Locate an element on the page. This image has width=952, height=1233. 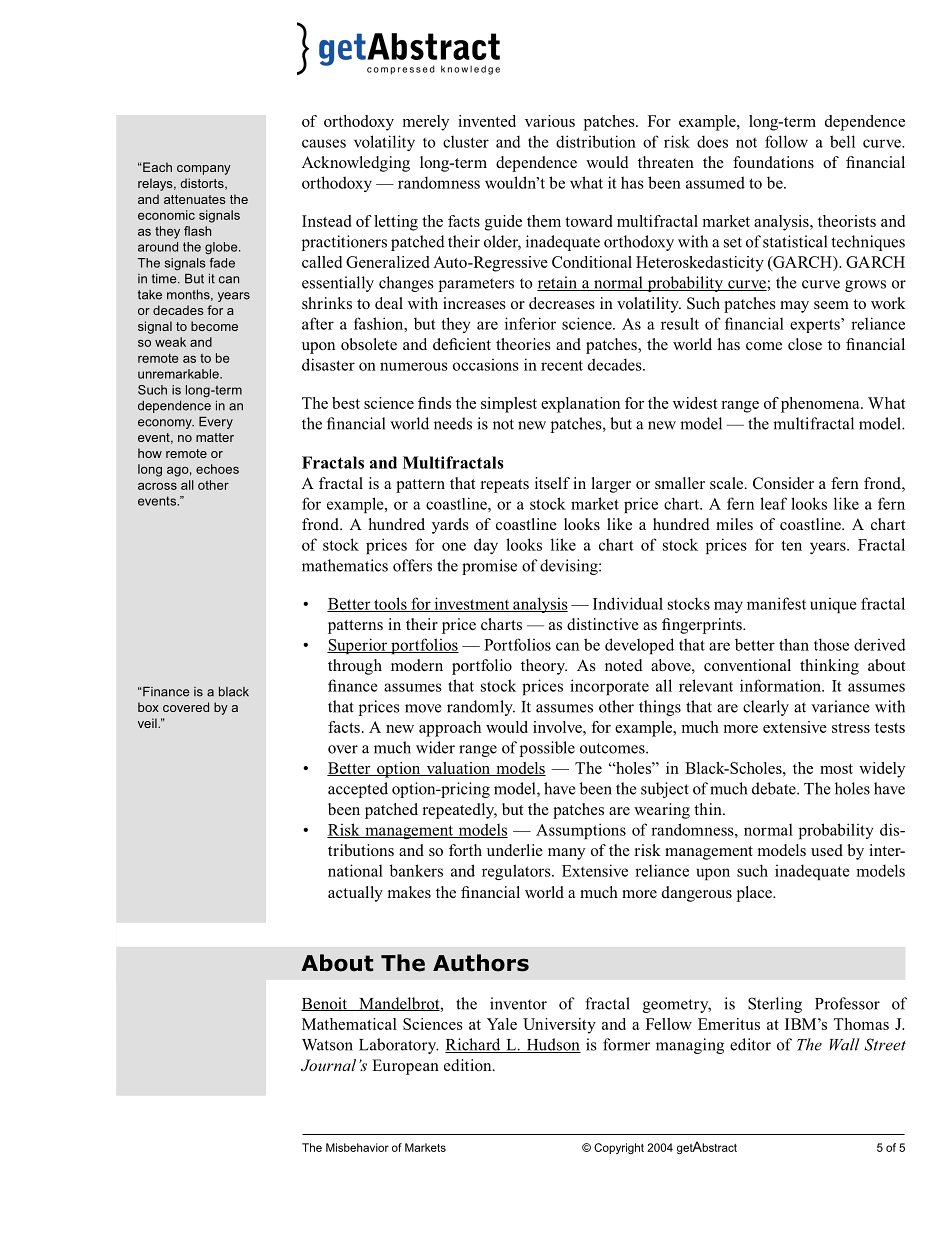
Misbehavior is located at coordinates (357, 1147).
